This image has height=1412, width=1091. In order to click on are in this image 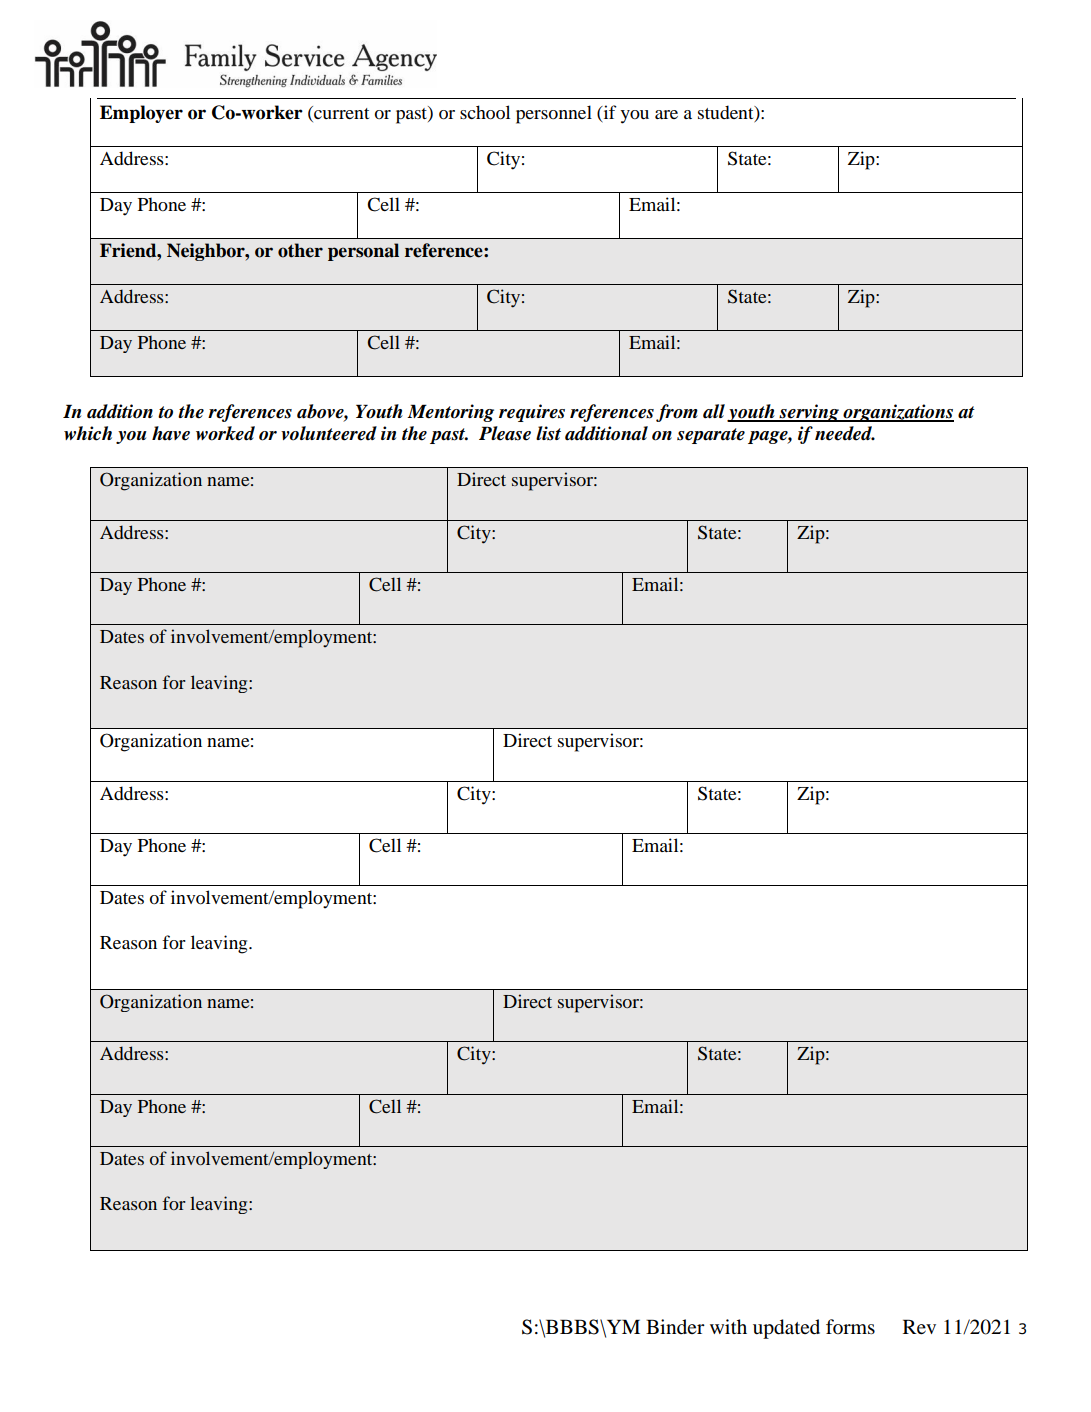, I will do `click(666, 114)`.
